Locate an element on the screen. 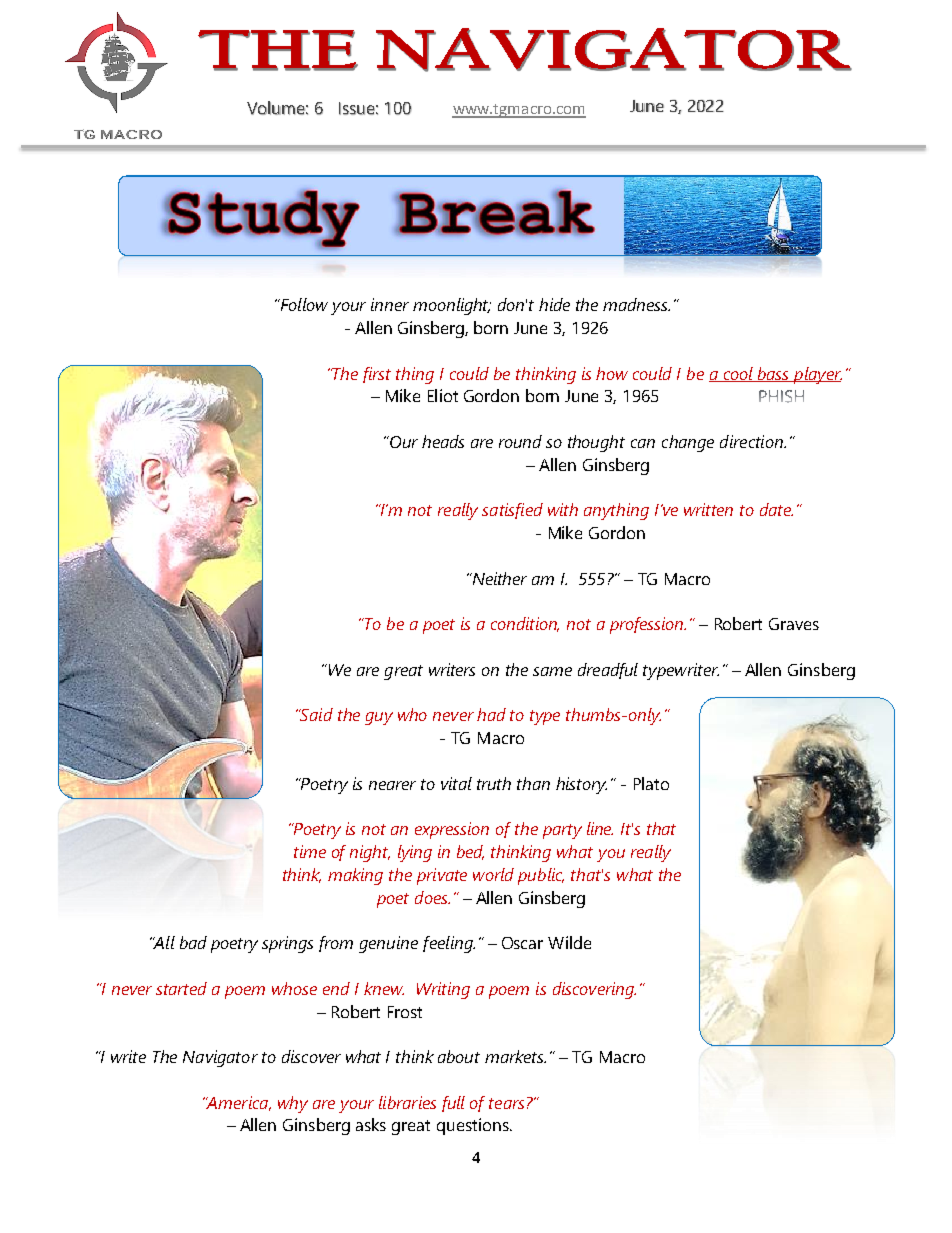 This screenshot has width=952, height=1233. satisfied is located at coordinates (512, 511).
